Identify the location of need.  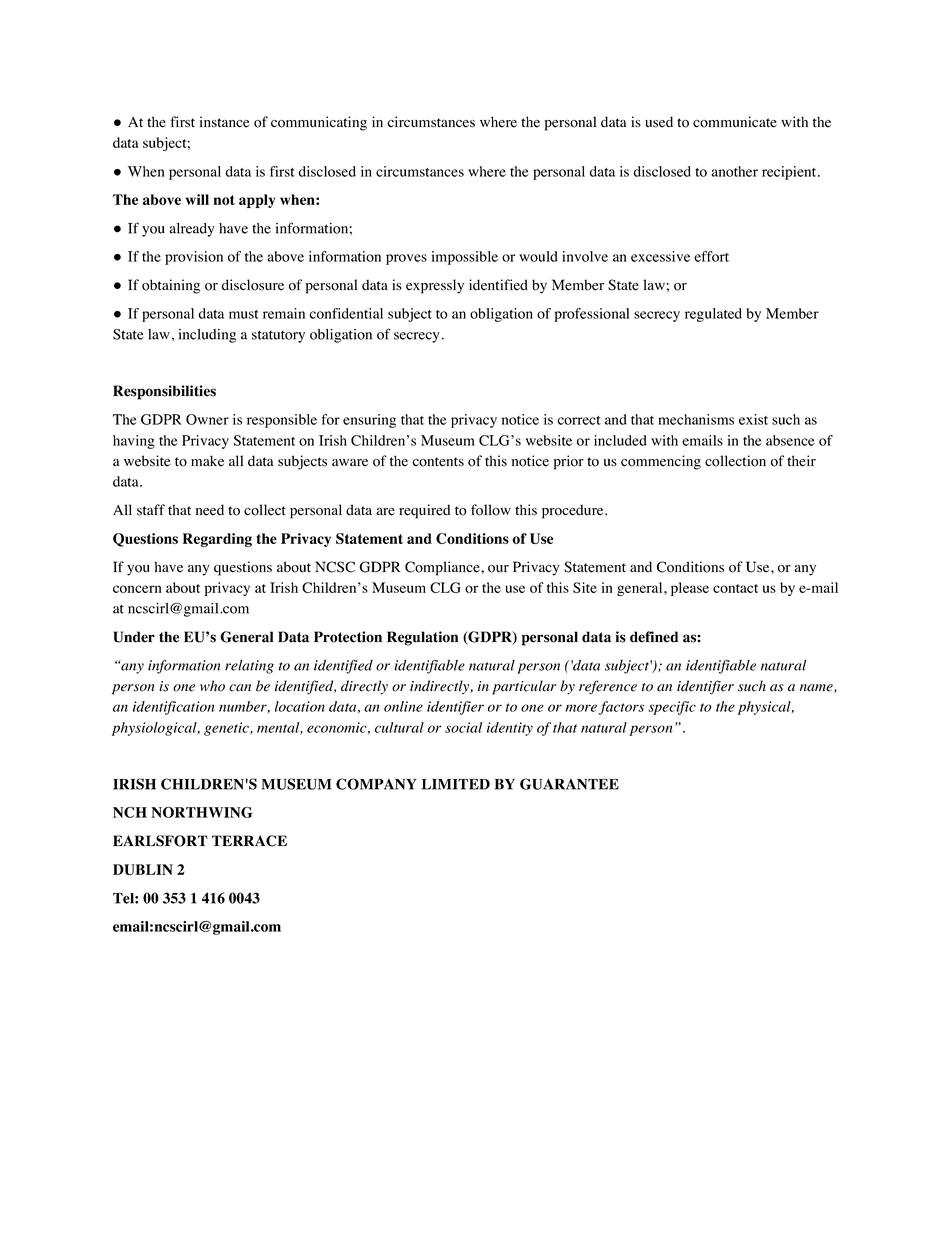
(209, 510).
